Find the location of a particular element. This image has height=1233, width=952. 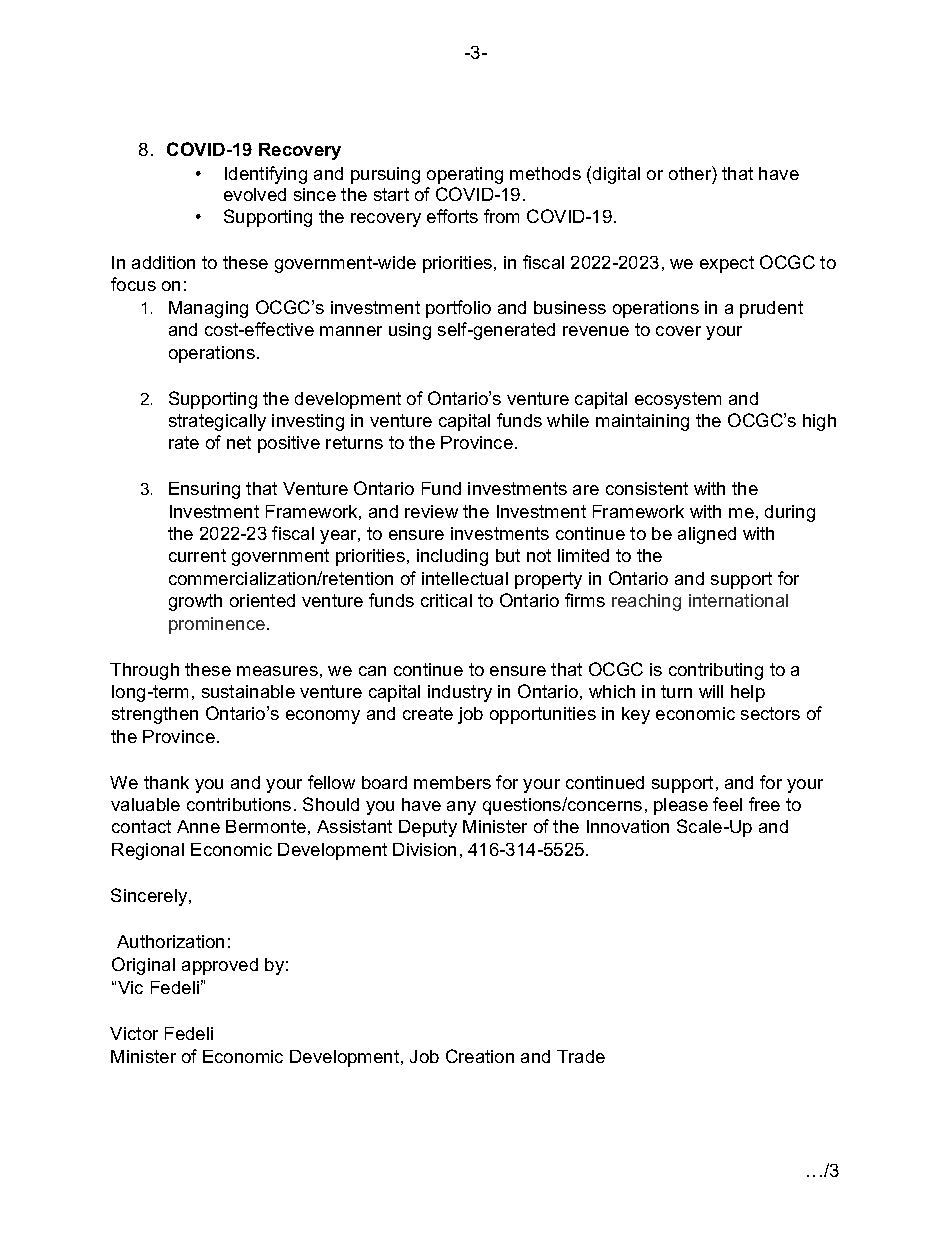

sectors is located at coordinates (770, 713).
